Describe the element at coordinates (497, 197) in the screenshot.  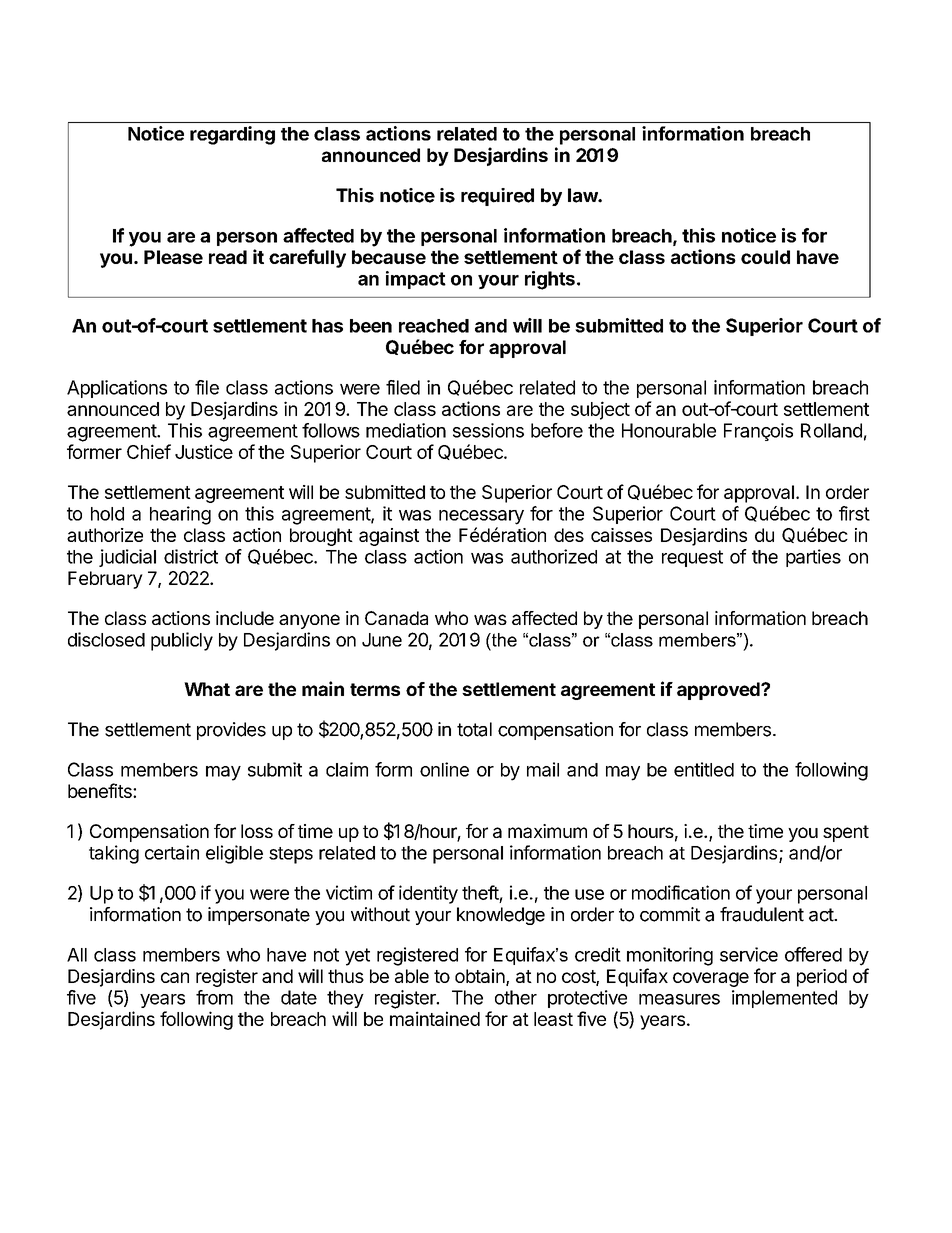
I see `required` at that location.
